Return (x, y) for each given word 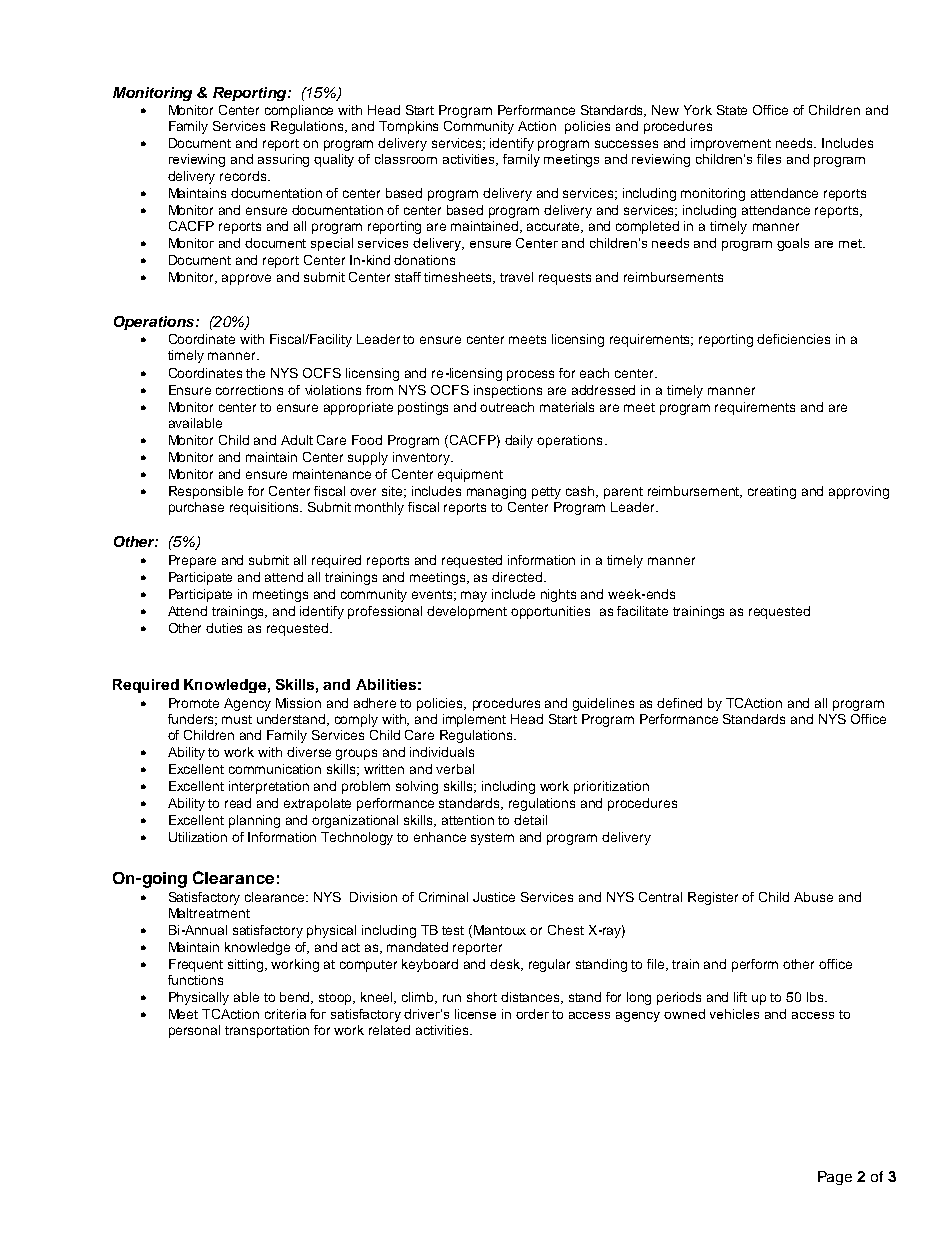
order (532, 1014)
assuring (283, 160)
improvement (731, 144)
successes (626, 144)
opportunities (550, 612)
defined (679, 703)
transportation (267, 1031)
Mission (298, 703)
